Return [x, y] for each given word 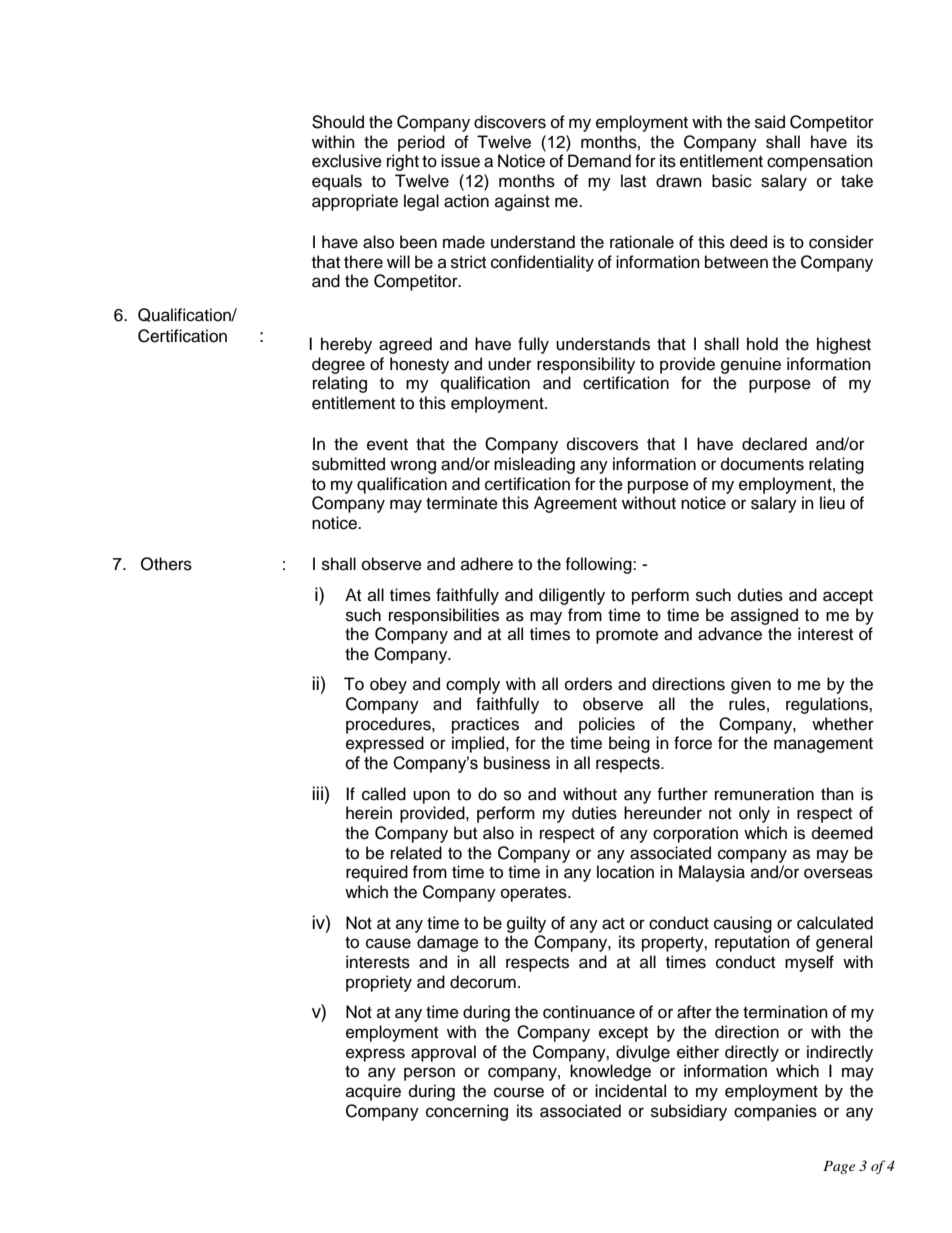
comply [473, 685]
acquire [373, 1092]
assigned [764, 616]
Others [166, 564]
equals [337, 182]
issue [460, 161]
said [770, 122]
